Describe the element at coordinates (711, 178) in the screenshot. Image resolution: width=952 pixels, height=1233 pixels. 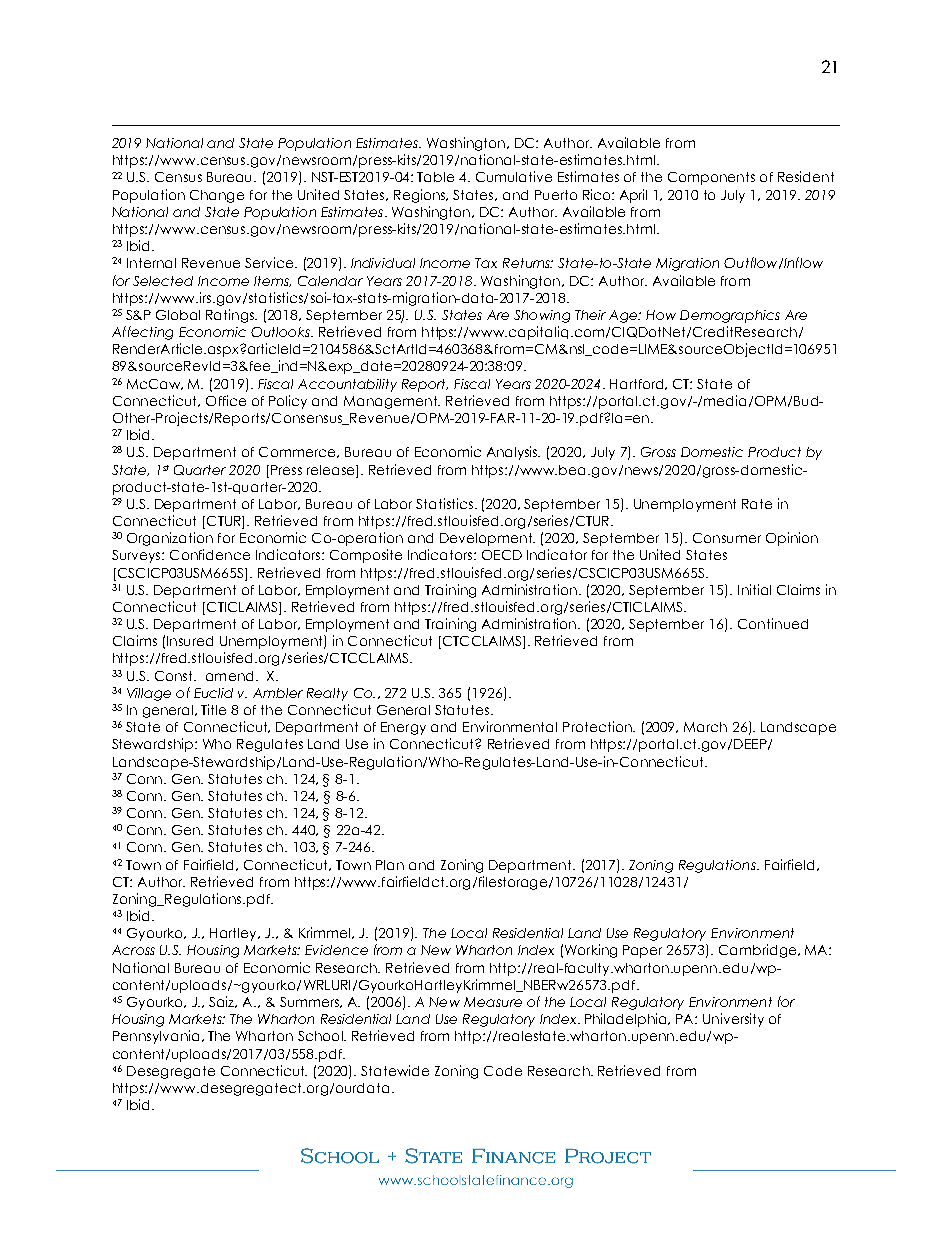
I see `Components` at that location.
